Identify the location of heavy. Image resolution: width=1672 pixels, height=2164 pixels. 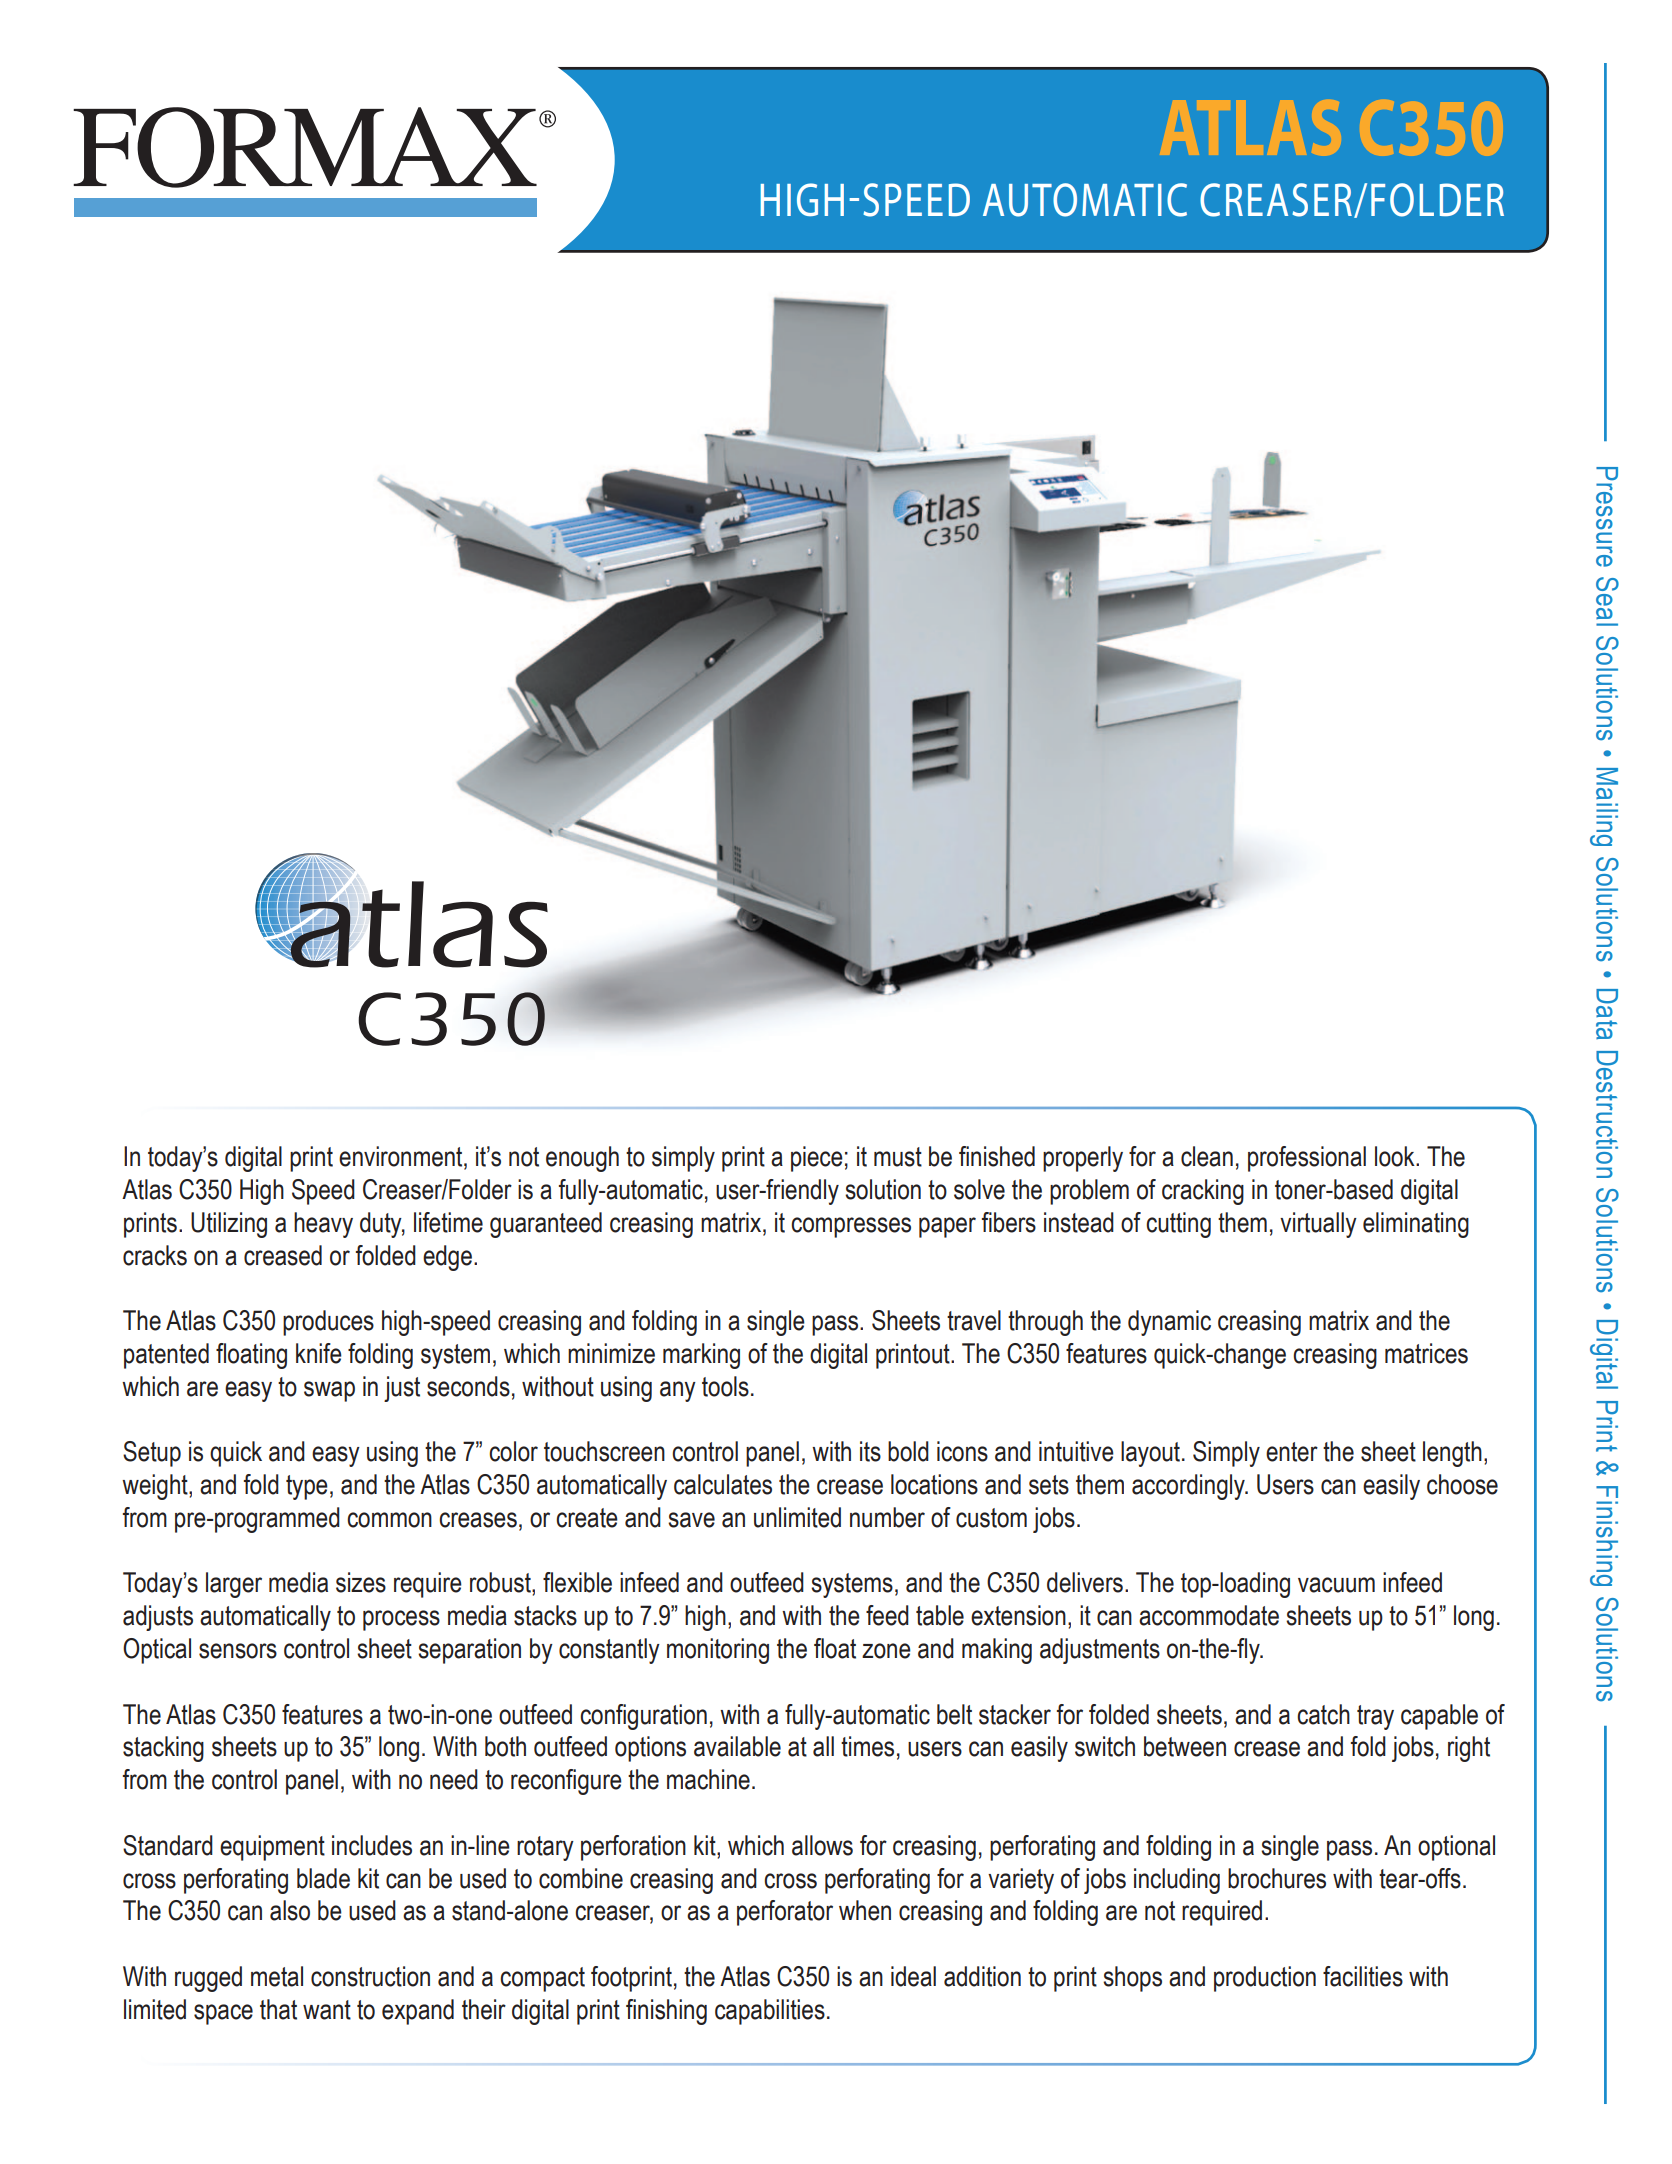
(323, 1225).
